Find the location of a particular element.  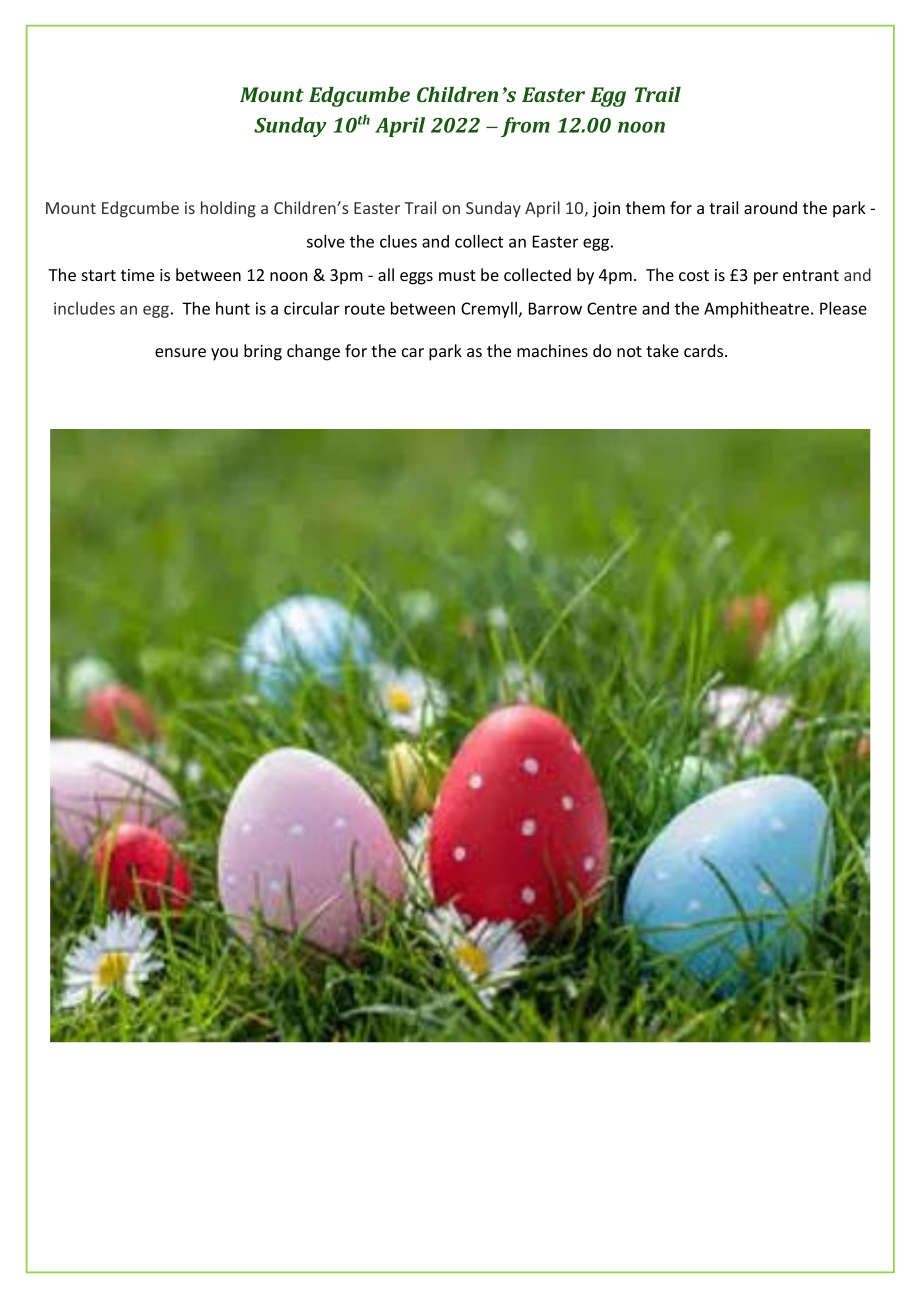

ensure is located at coordinates (180, 352).
